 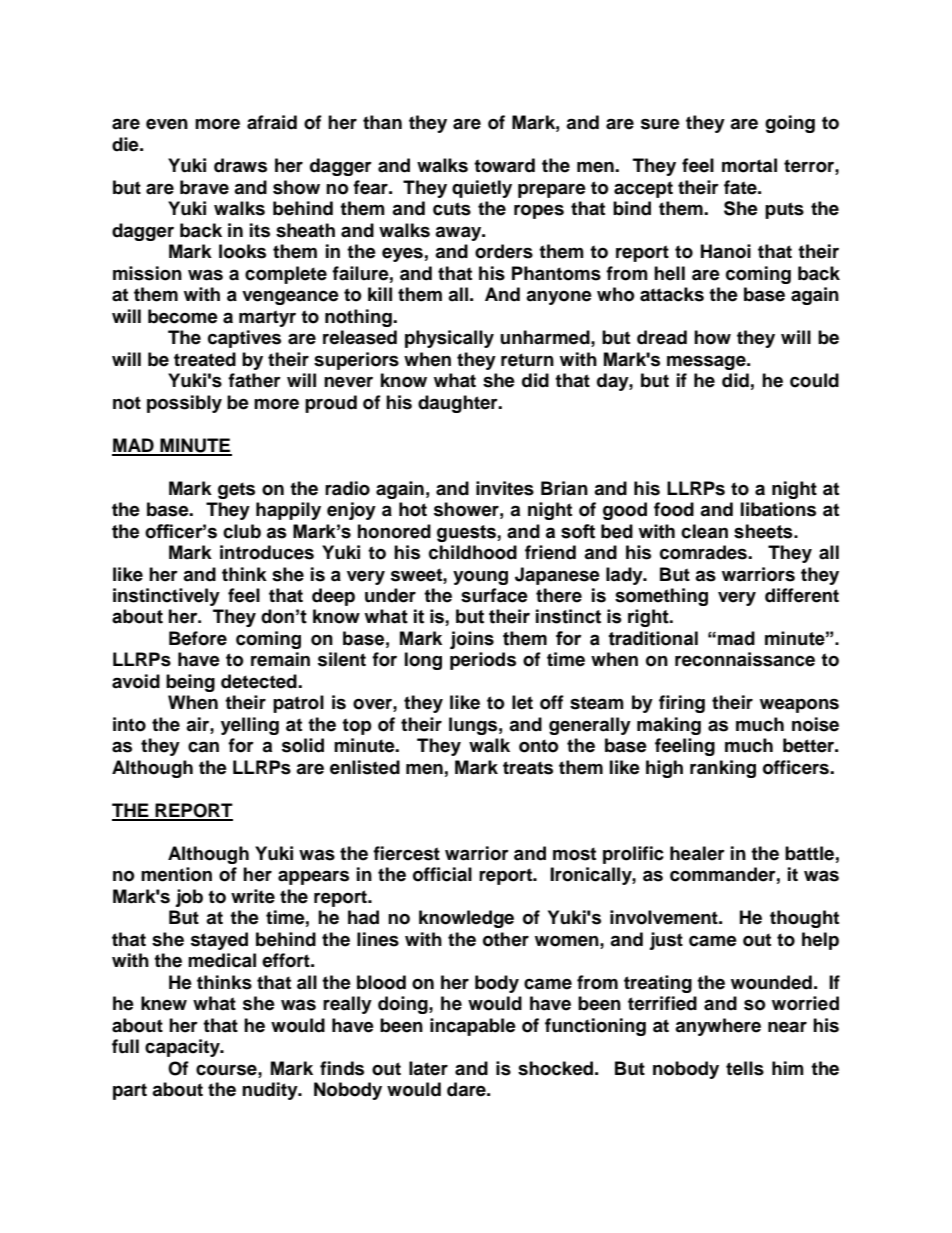 I want to click on later, so click(x=428, y=1068).
